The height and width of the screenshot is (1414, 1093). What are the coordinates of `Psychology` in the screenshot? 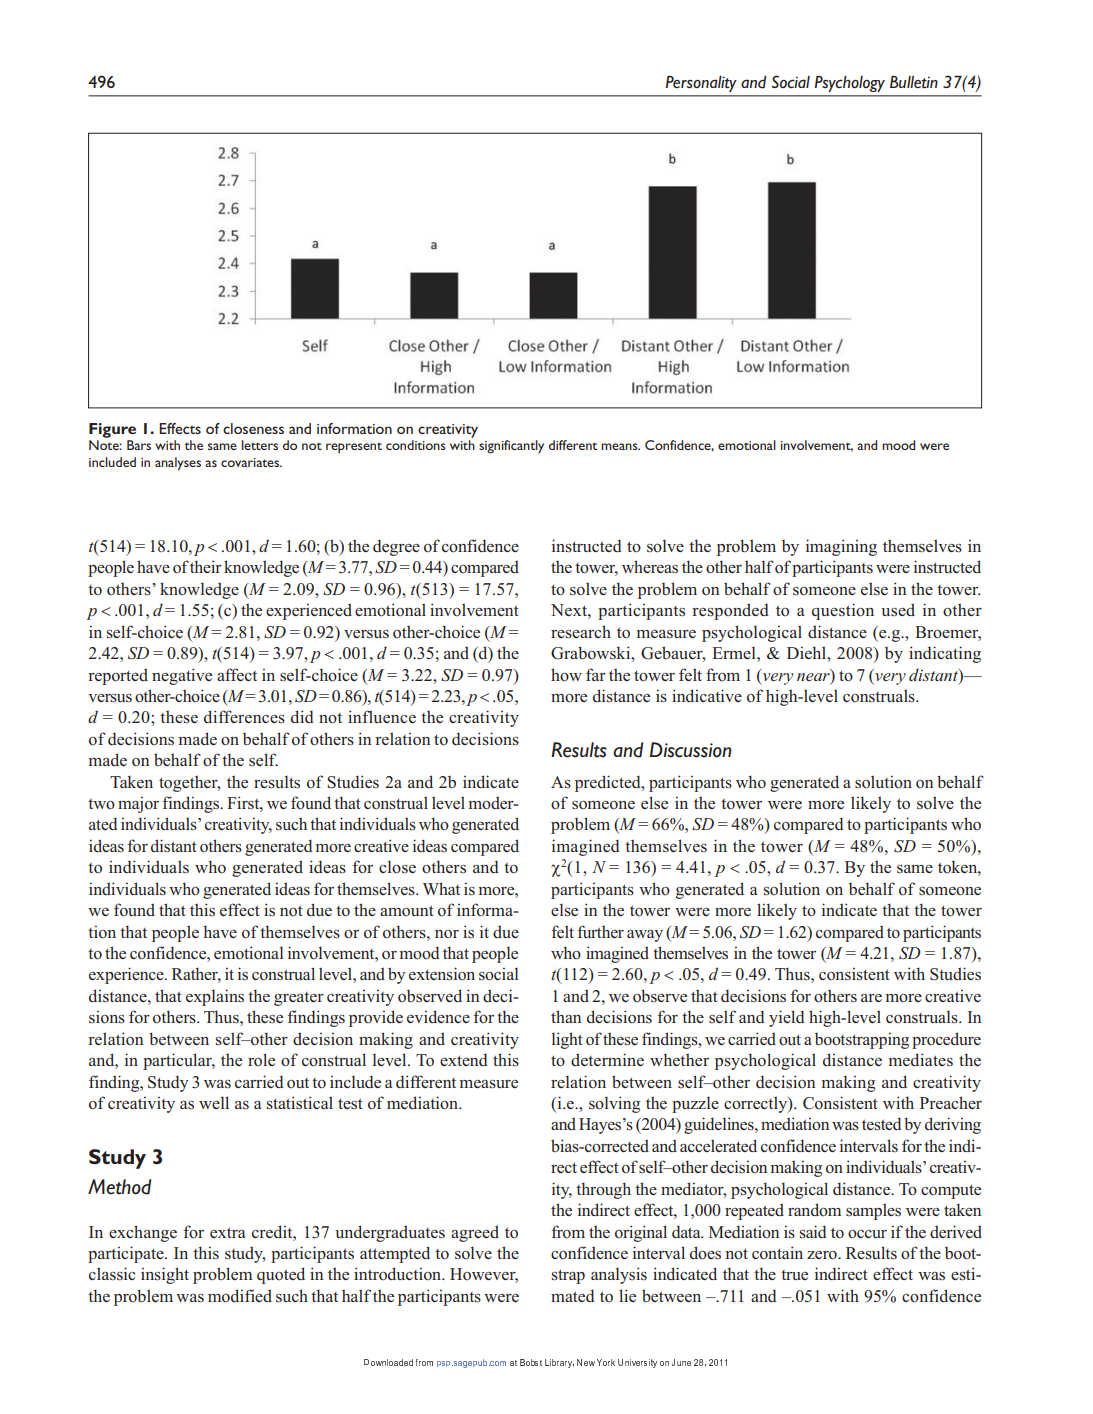 It's located at (850, 84).
